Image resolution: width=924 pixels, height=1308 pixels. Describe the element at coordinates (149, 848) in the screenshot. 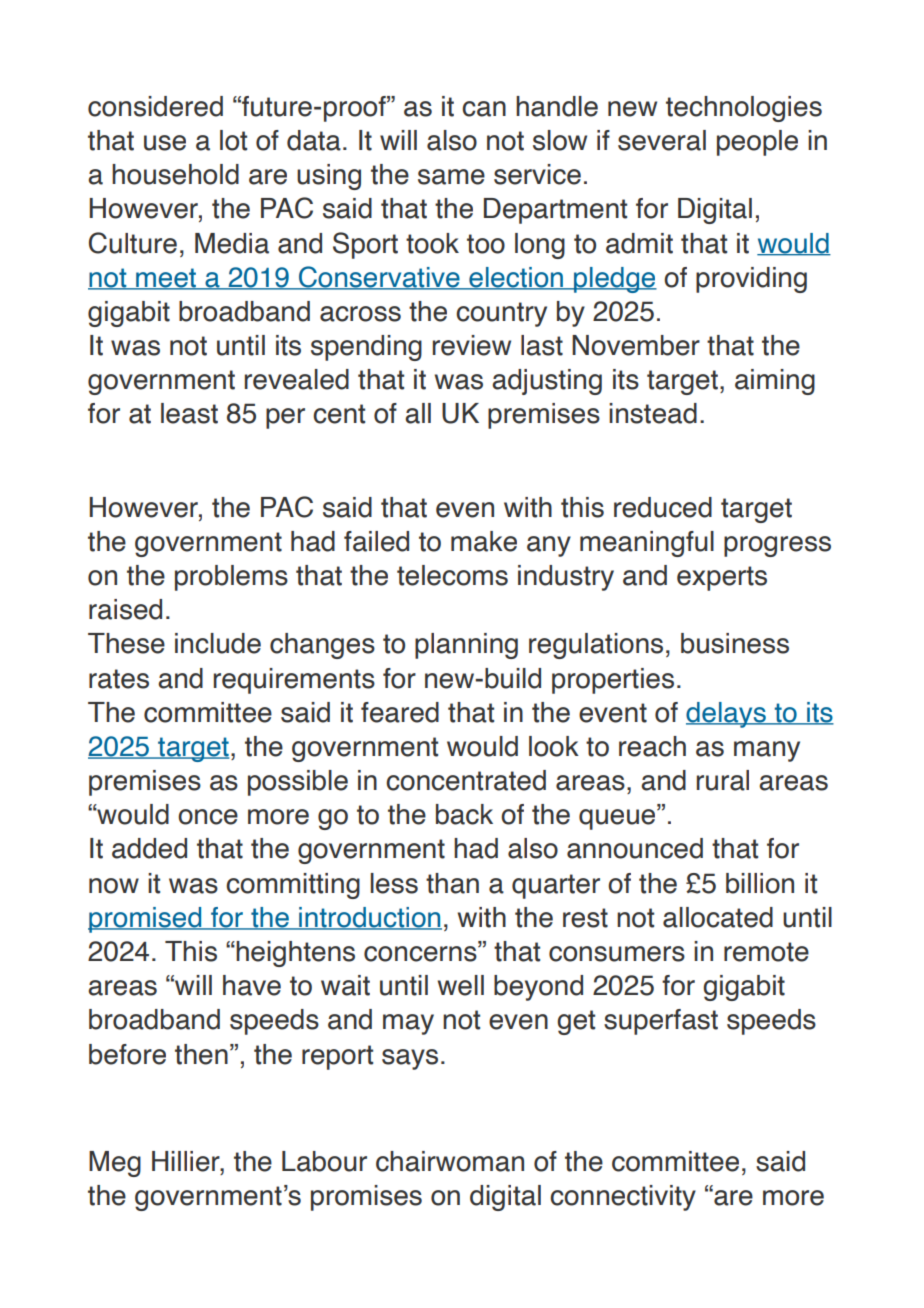

I see `added` at that location.
